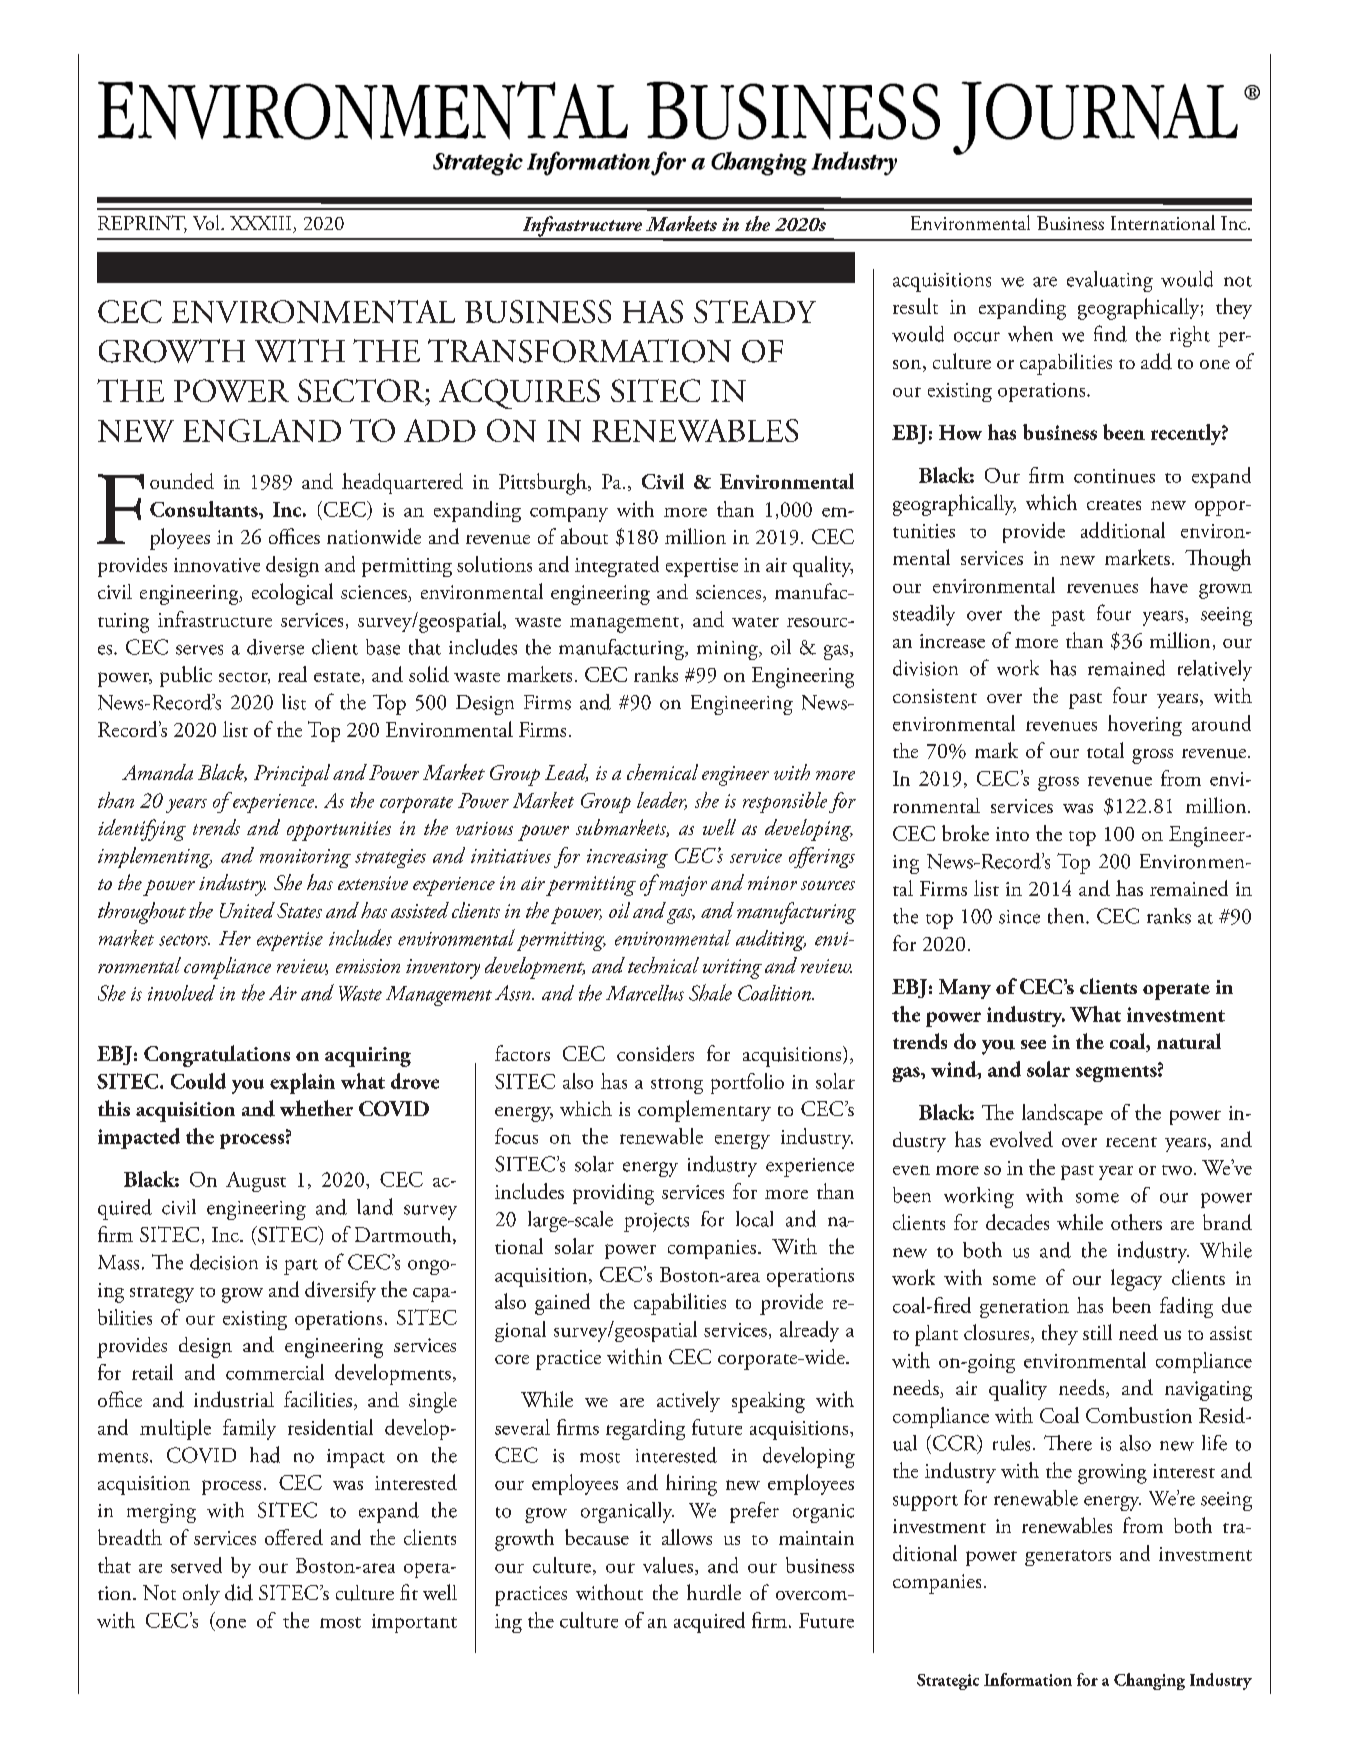 The image size is (1349, 1746). Describe the element at coordinates (142, 224) in the page. I see `REPRINT` at that location.
